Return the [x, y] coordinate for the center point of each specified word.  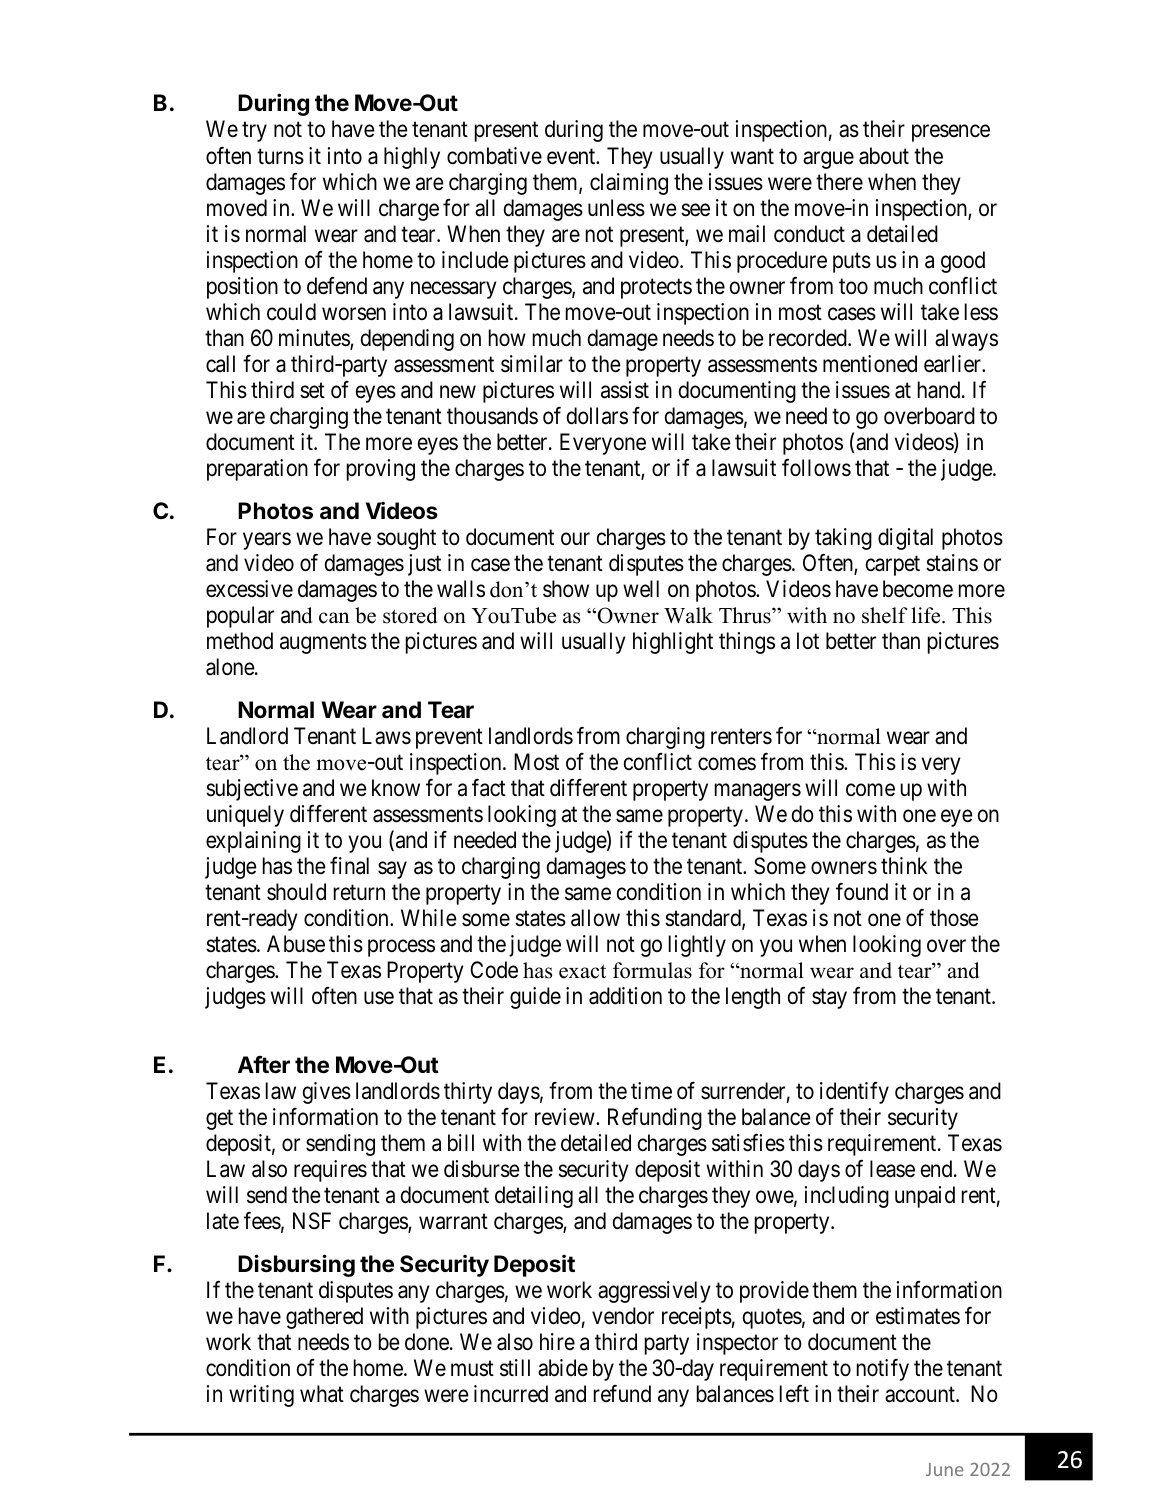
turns [280, 156]
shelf [884, 615]
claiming [629, 184]
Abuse [296, 944]
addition [625, 996]
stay [829, 999]
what [322, 1394]
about [884, 156]
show [566, 589]
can [334, 618]
